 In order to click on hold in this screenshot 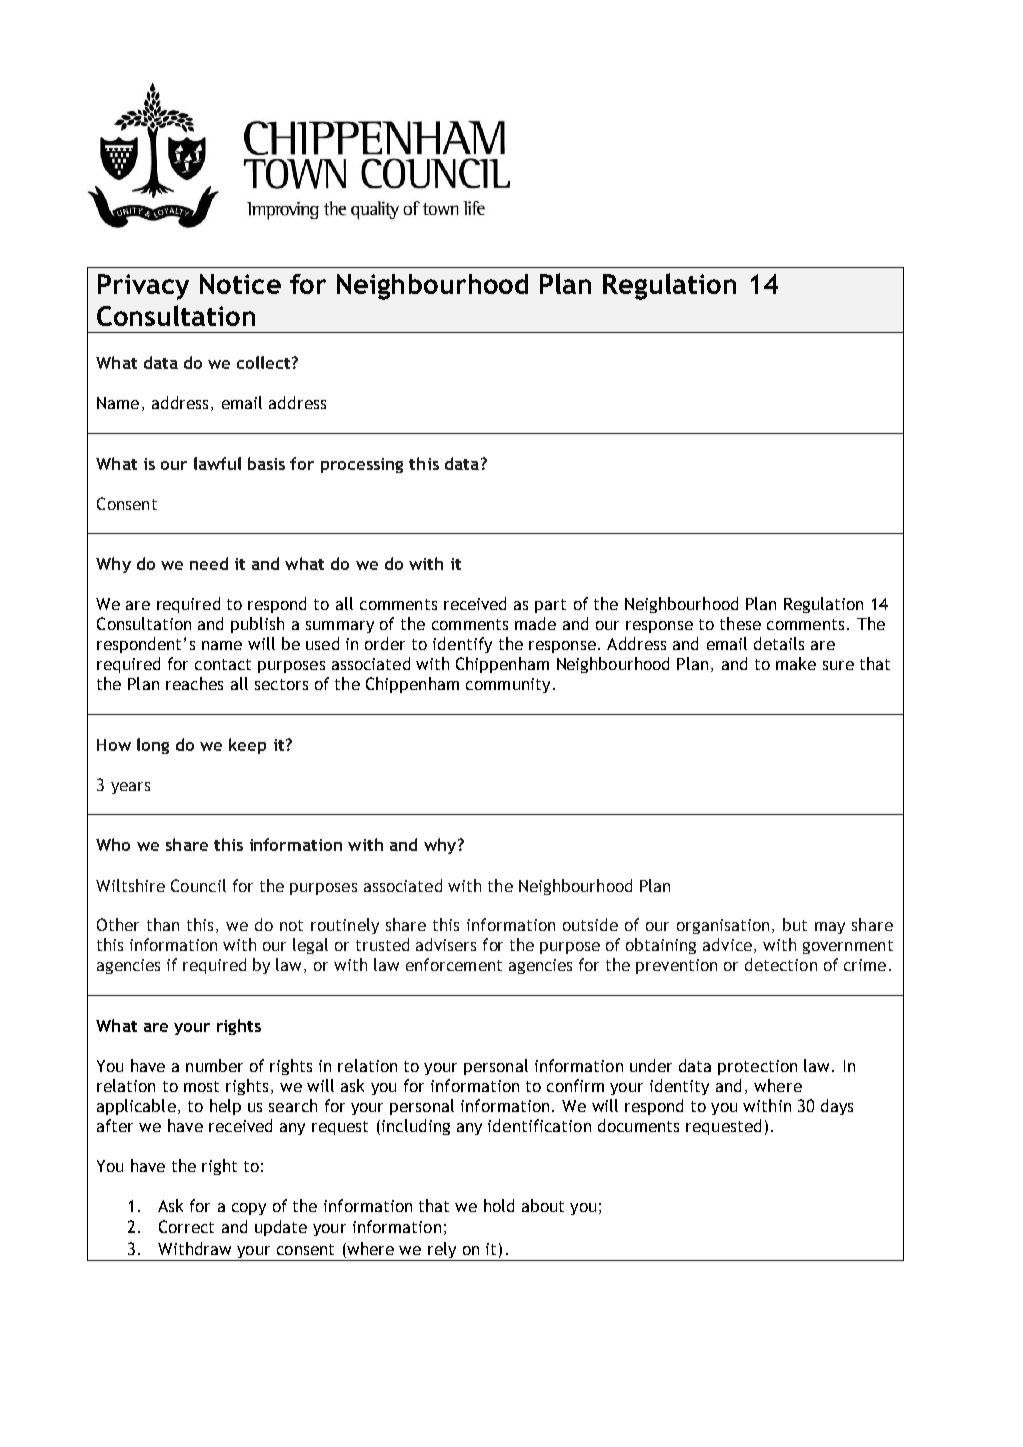, I will do `click(499, 1205)`.
